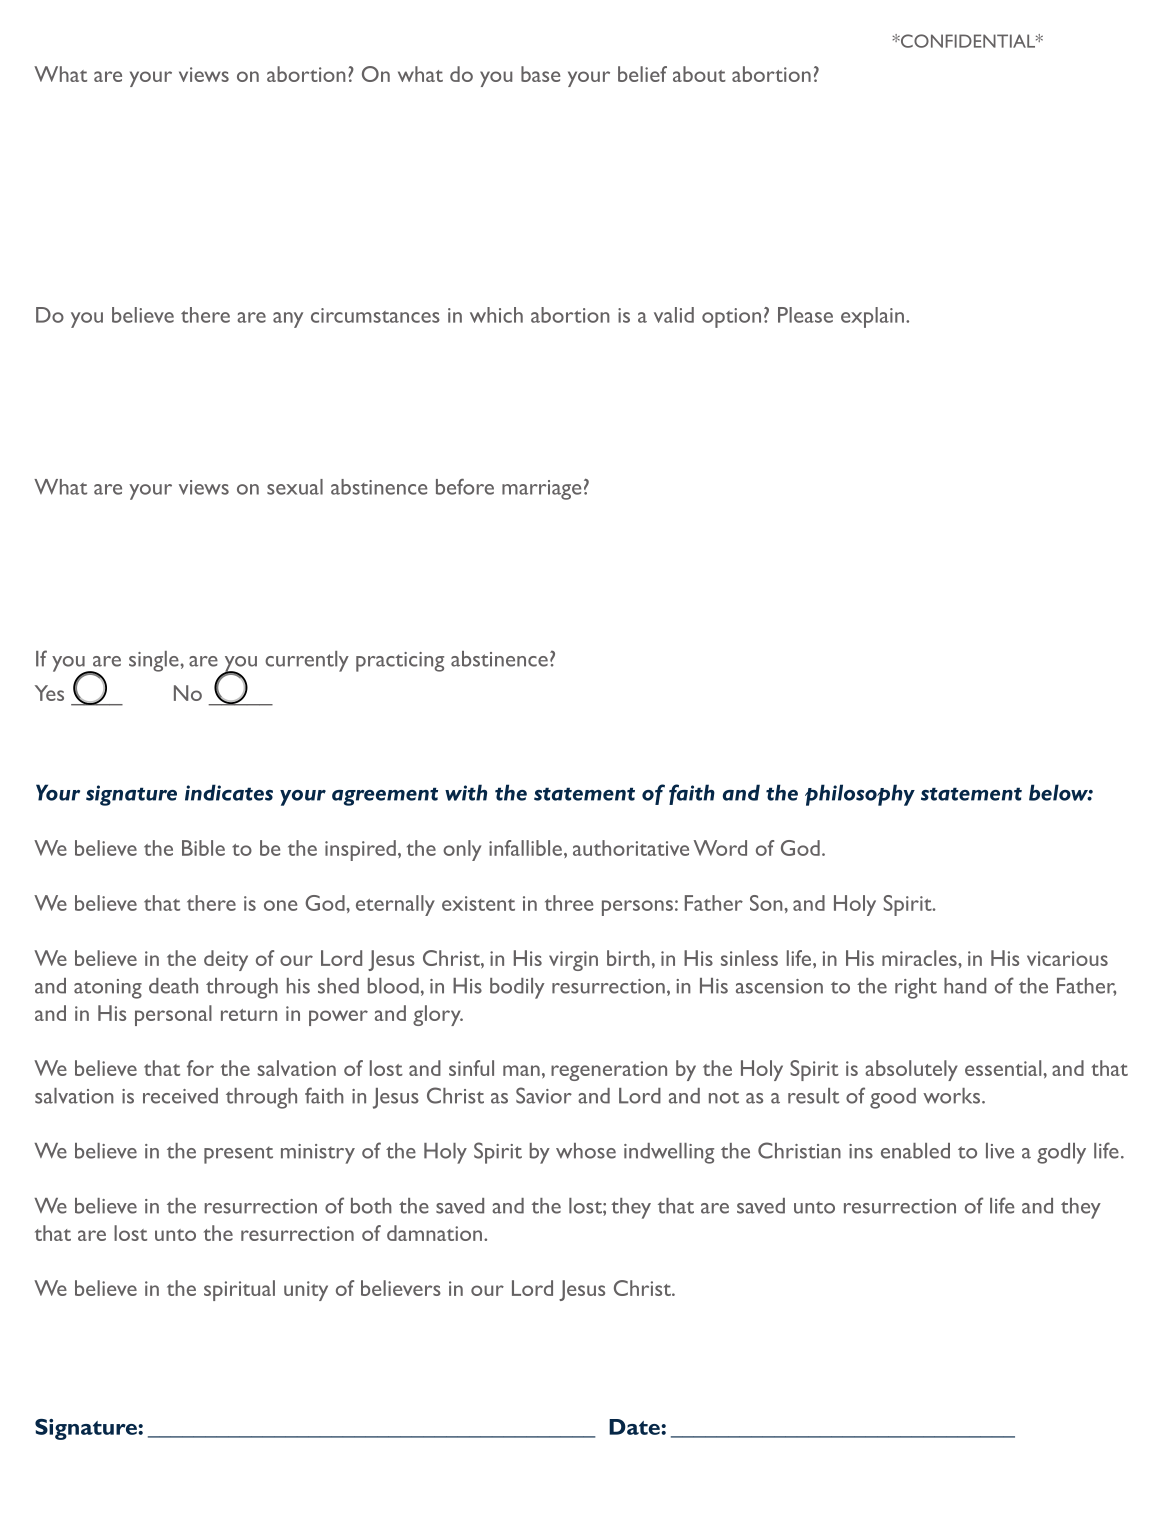 The image size is (1170, 1513). I want to click on explain, so click(872, 317).
